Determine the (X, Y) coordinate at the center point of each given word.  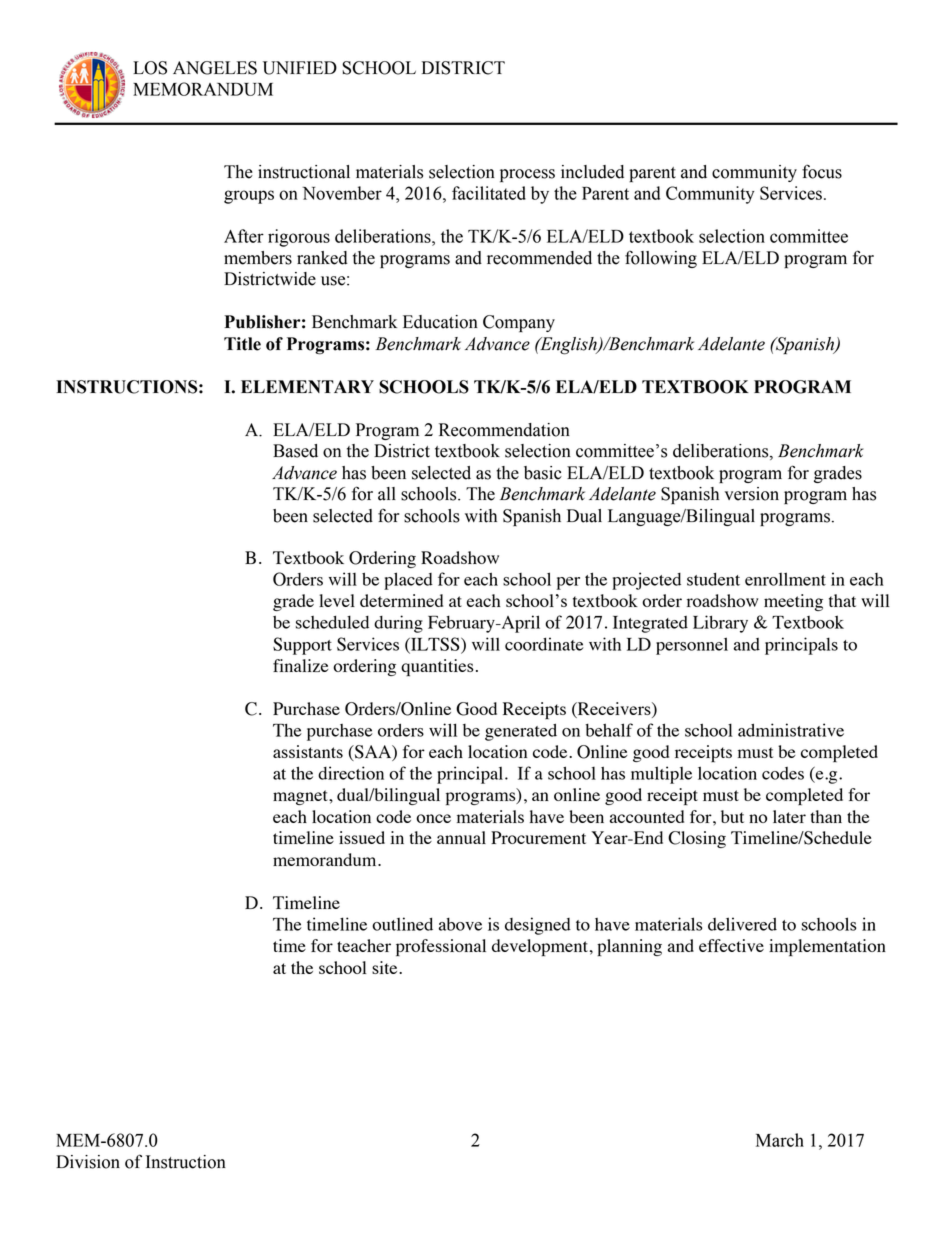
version (752, 494)
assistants (308, 751)
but (732, 816)
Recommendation (504, 430)
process (527, 175)
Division (88, 1162)
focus (822, 171)
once (433, 818)
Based (295, 451)
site (386, 967)
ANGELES (215, 68)
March (780, 1140)
